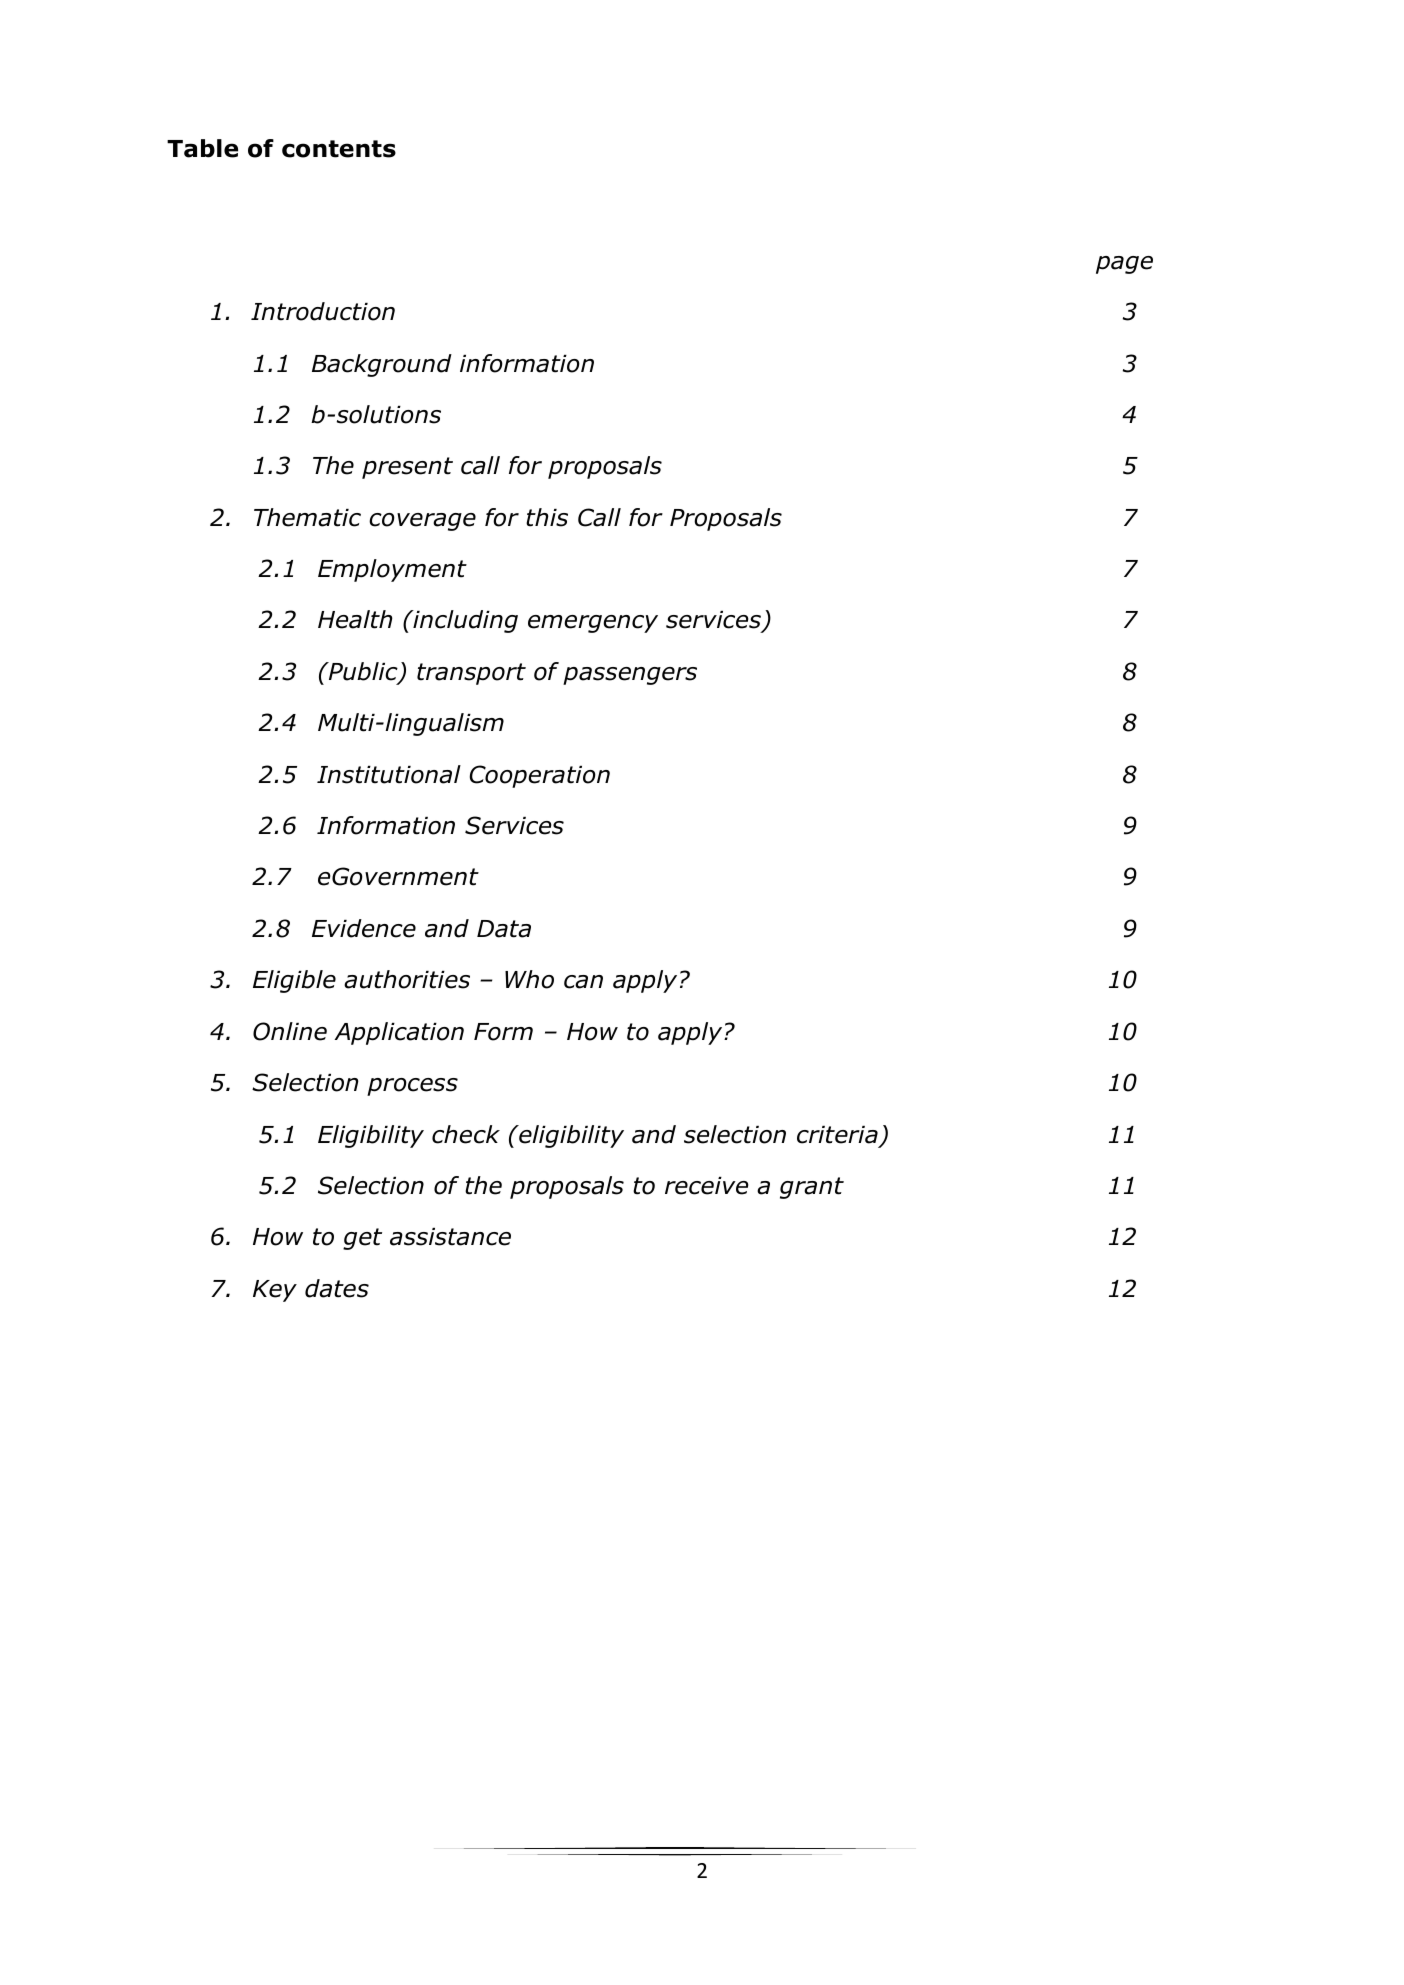 This page has width=1404, height=1985. I want to click on dates, so click(337, 1288).
